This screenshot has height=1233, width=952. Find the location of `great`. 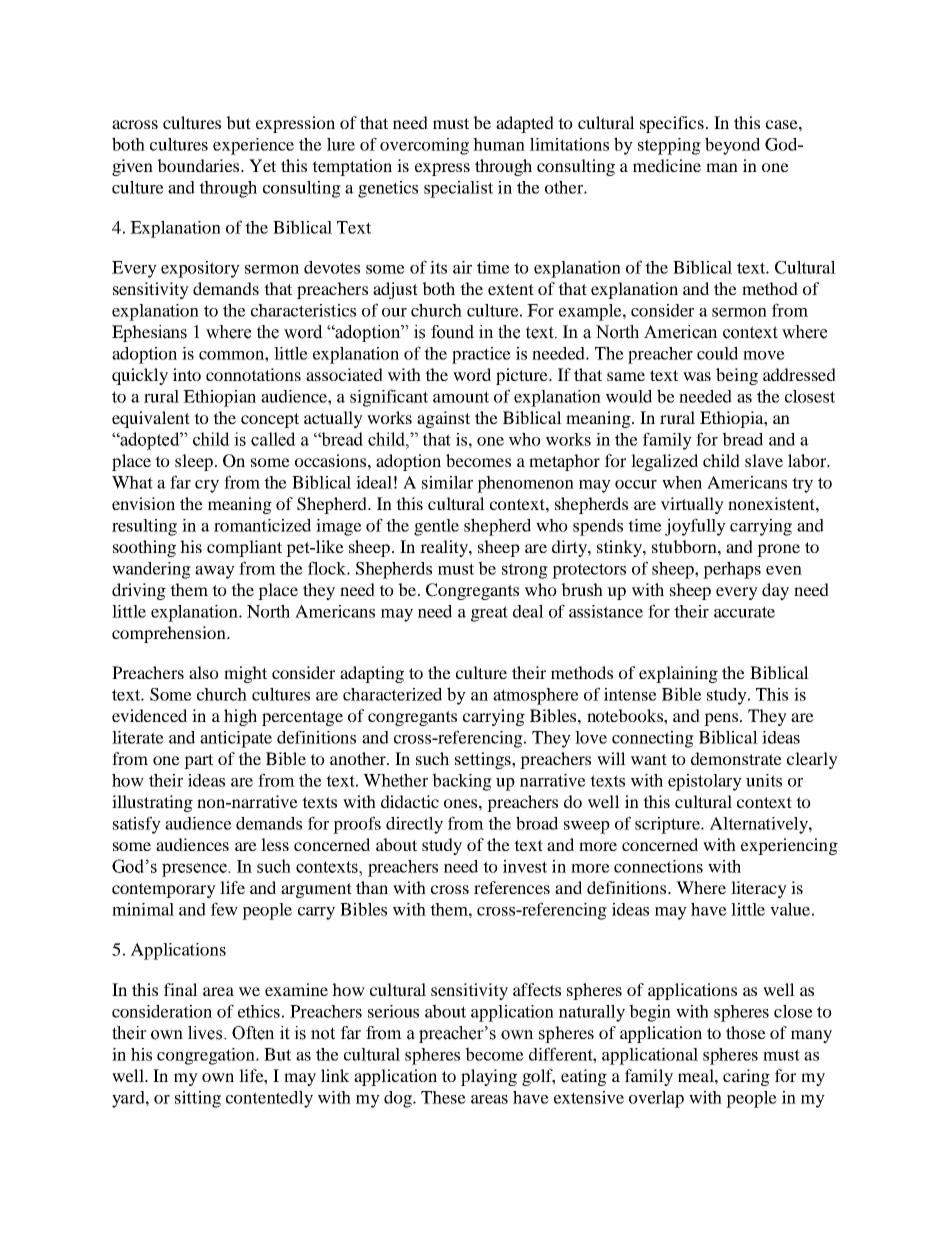

great is located at coordinates (489, 614).
